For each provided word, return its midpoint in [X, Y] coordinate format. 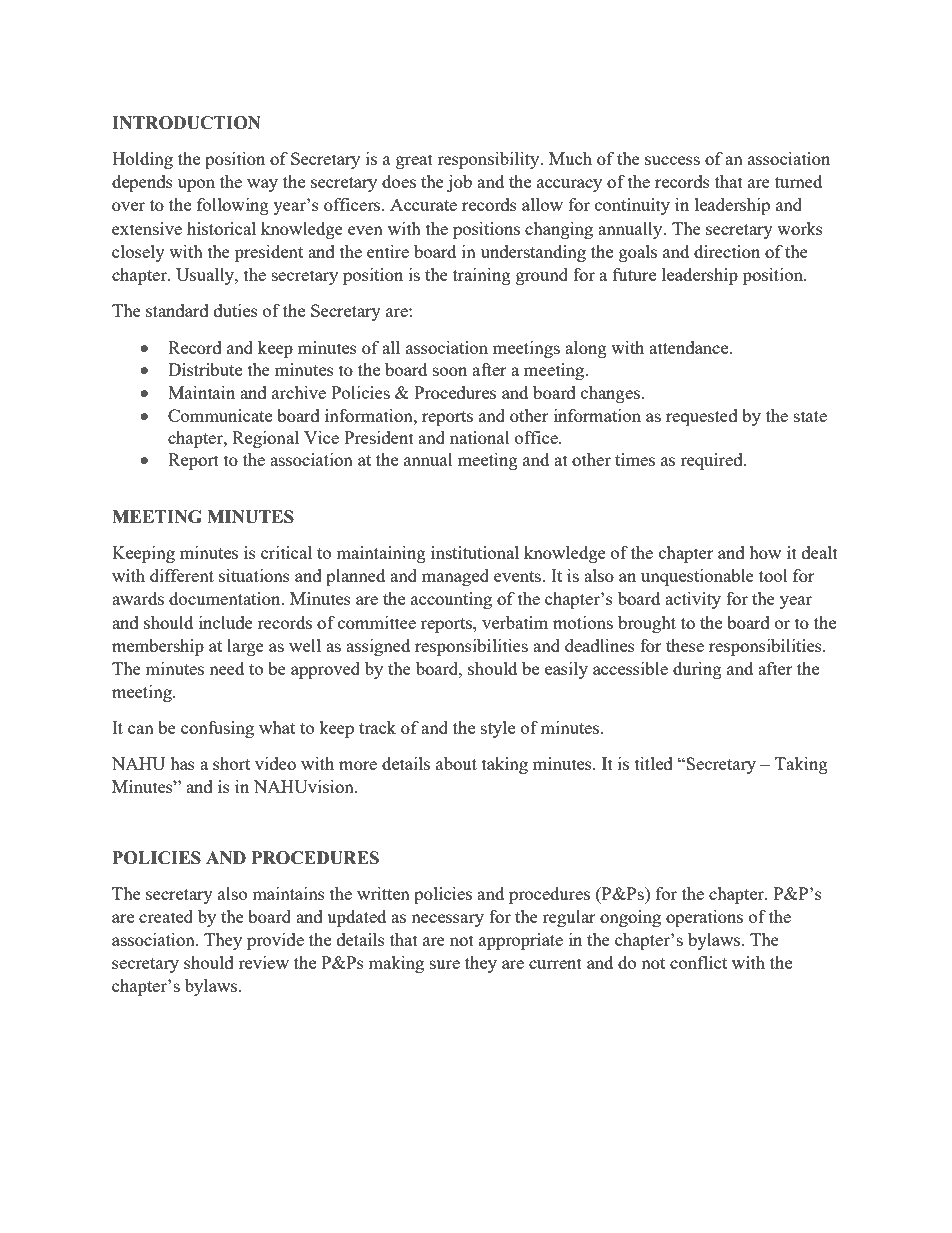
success [672, 160]
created [166, 916]
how [765, 552]
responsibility [489, 160]
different [182, 575]
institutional [475, 552]
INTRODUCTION [186, 123]
